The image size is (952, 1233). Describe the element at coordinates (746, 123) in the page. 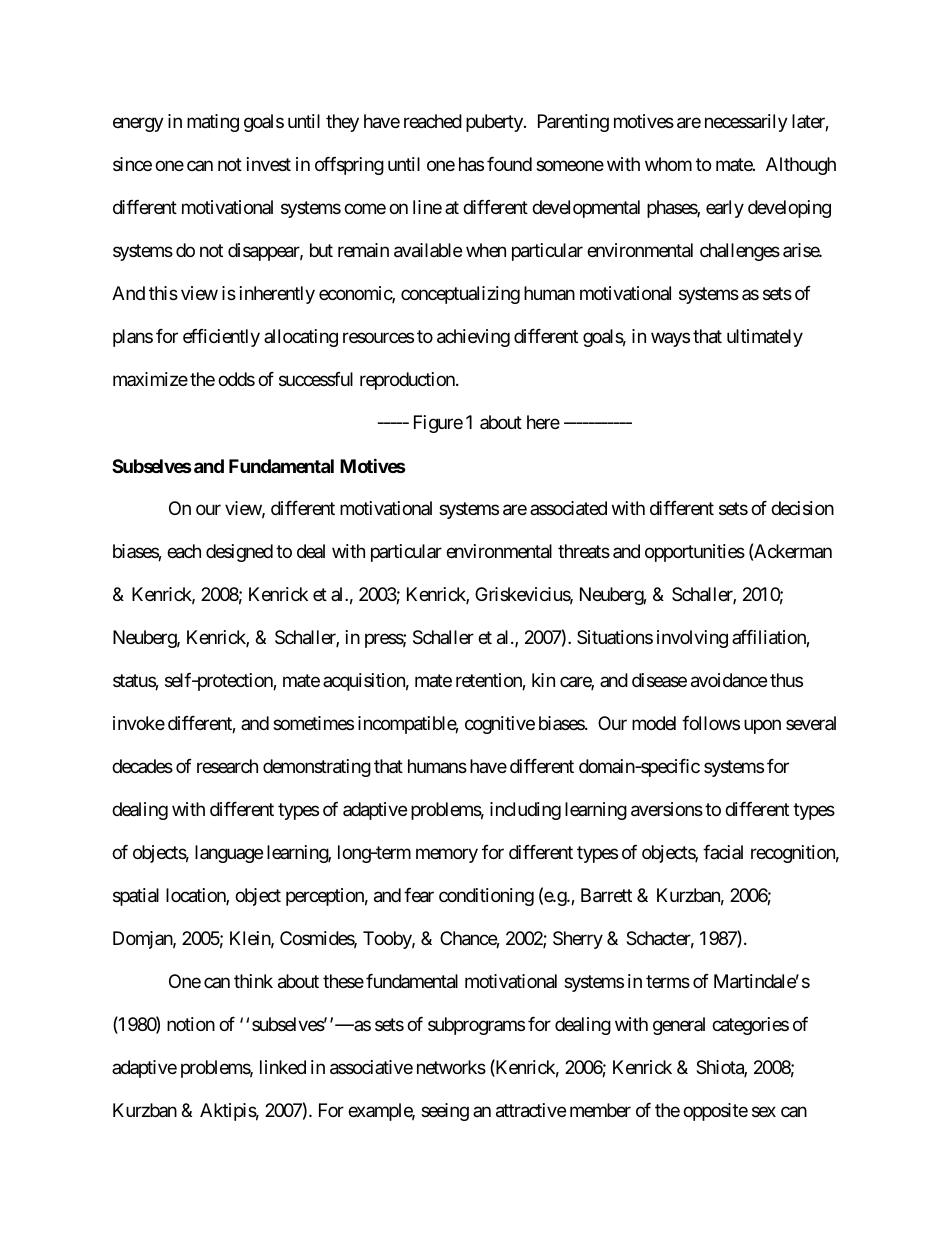

I see `necessarily` at that location.
